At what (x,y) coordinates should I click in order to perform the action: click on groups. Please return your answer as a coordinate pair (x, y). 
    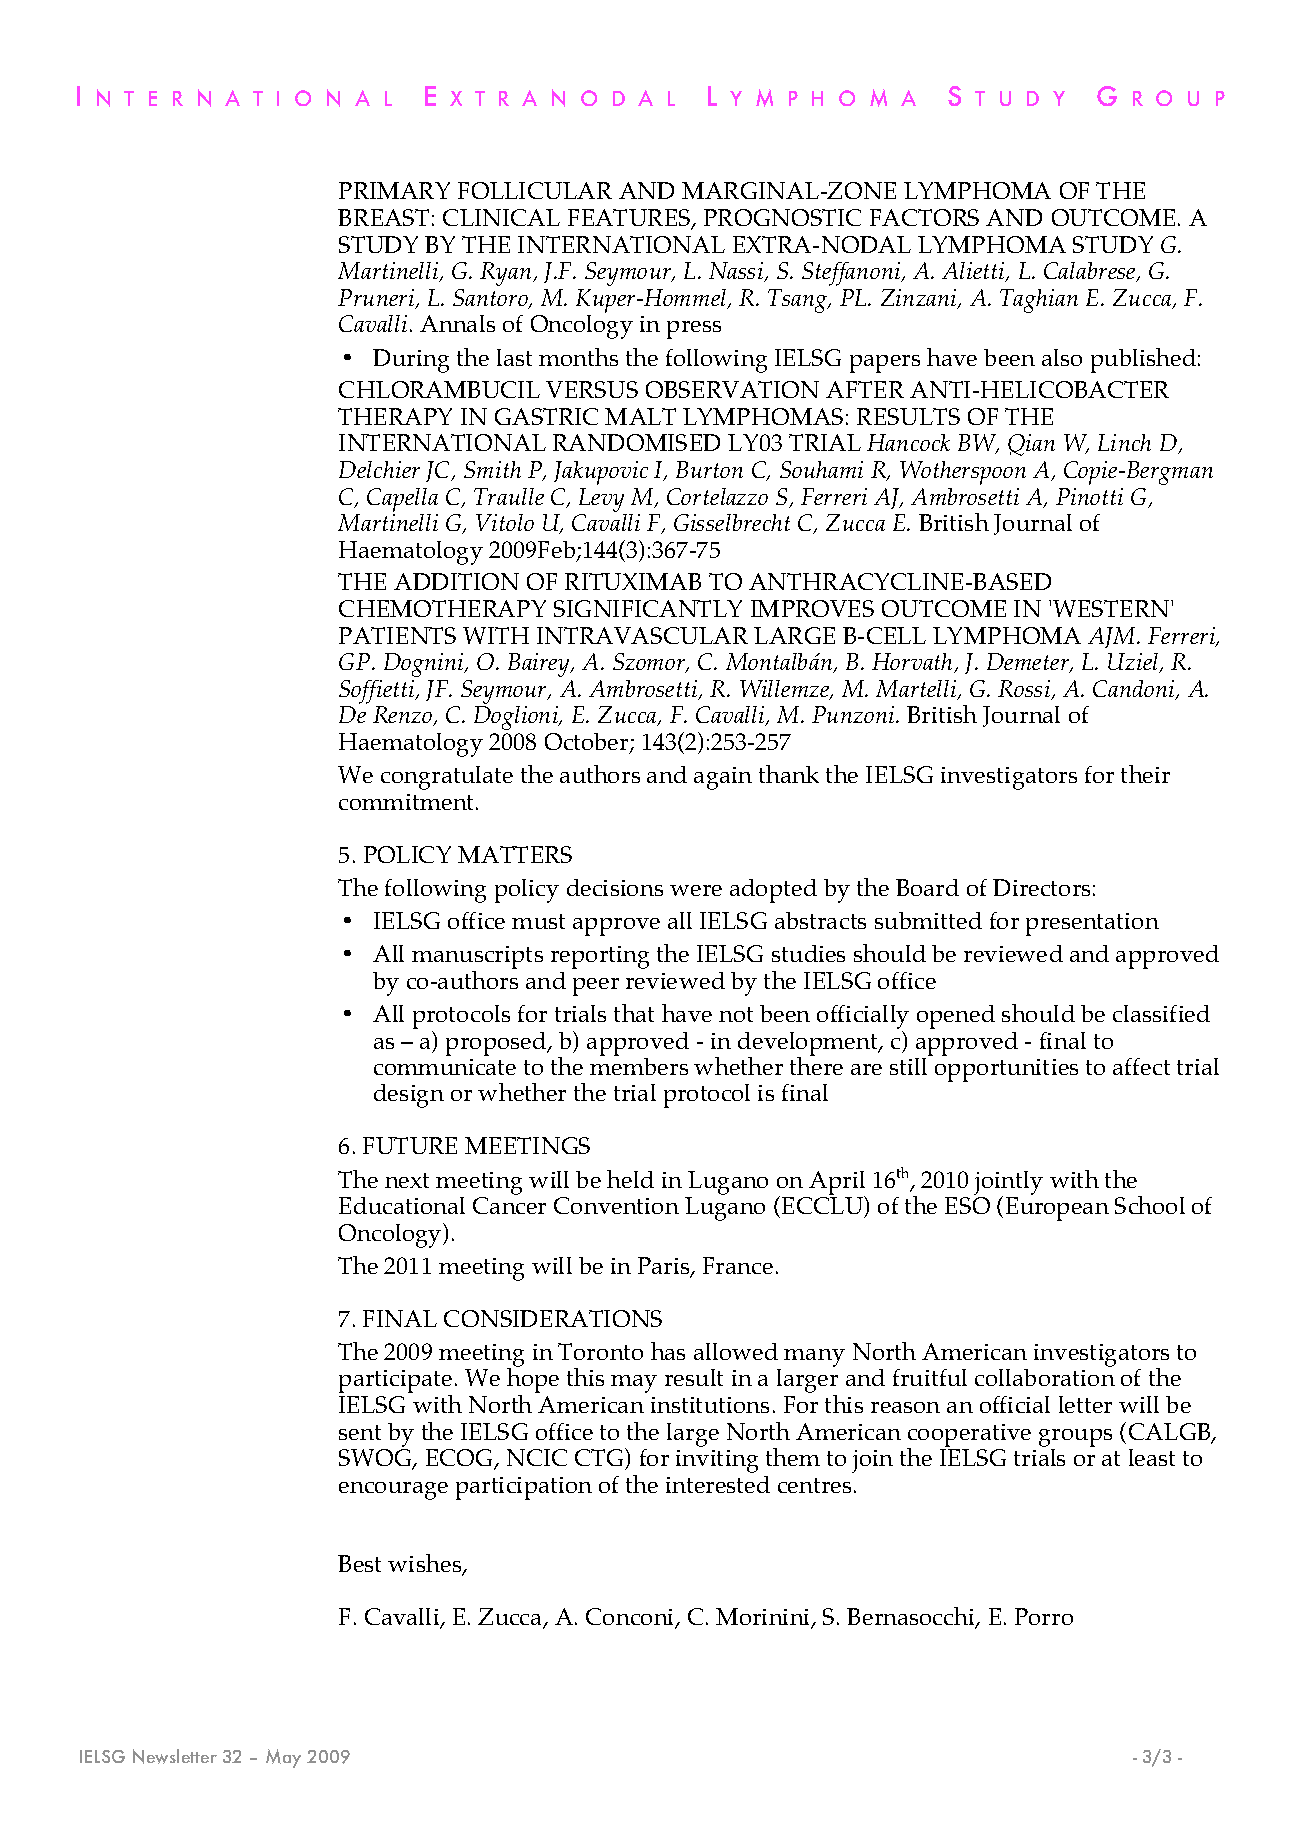
    Looking at the image, I should click on (1075, 1438).
